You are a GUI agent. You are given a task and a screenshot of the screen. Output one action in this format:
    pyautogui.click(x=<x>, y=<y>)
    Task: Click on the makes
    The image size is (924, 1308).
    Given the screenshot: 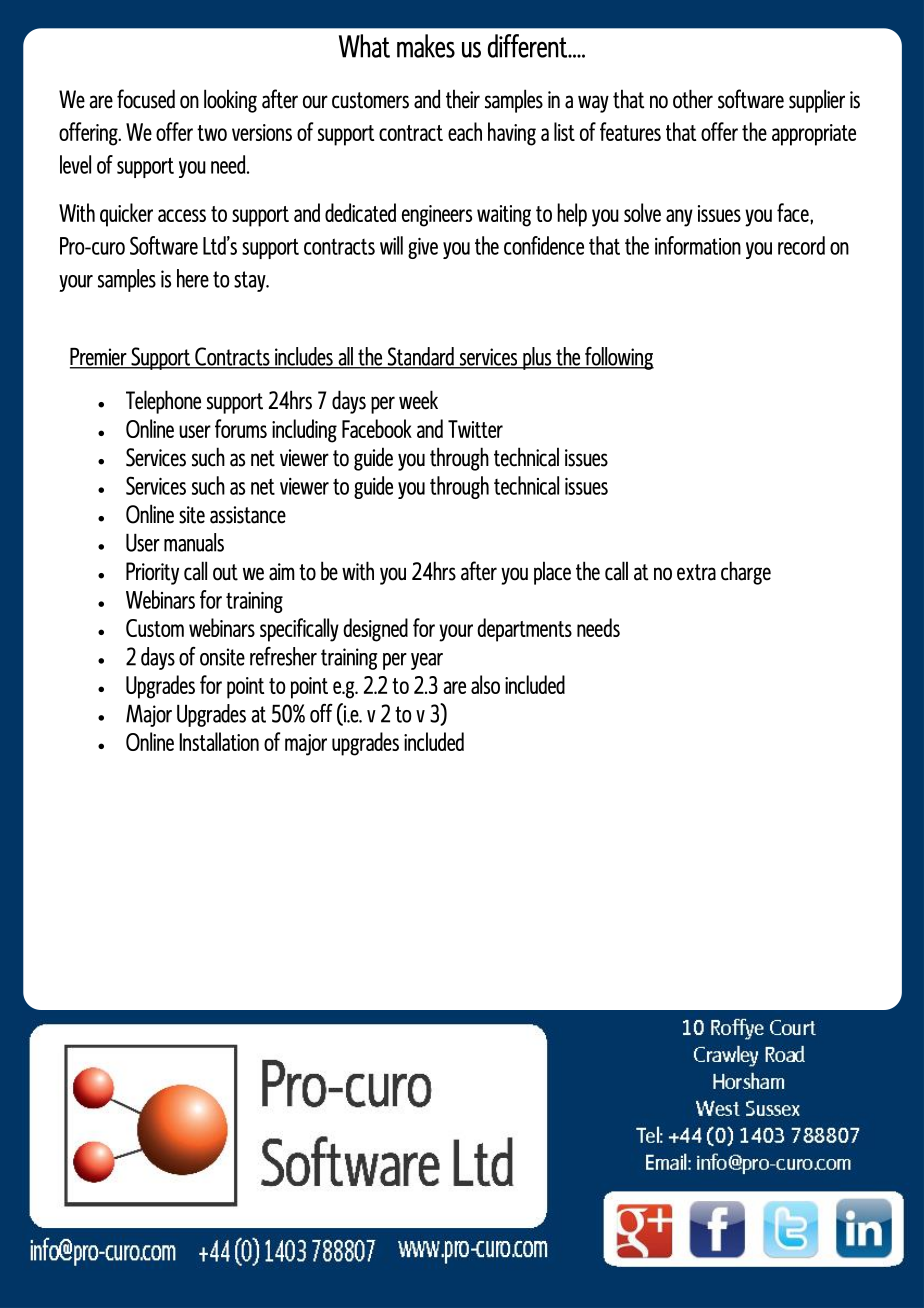 What is the action you would take?
    pyautogui.click(x=426, y=46)
